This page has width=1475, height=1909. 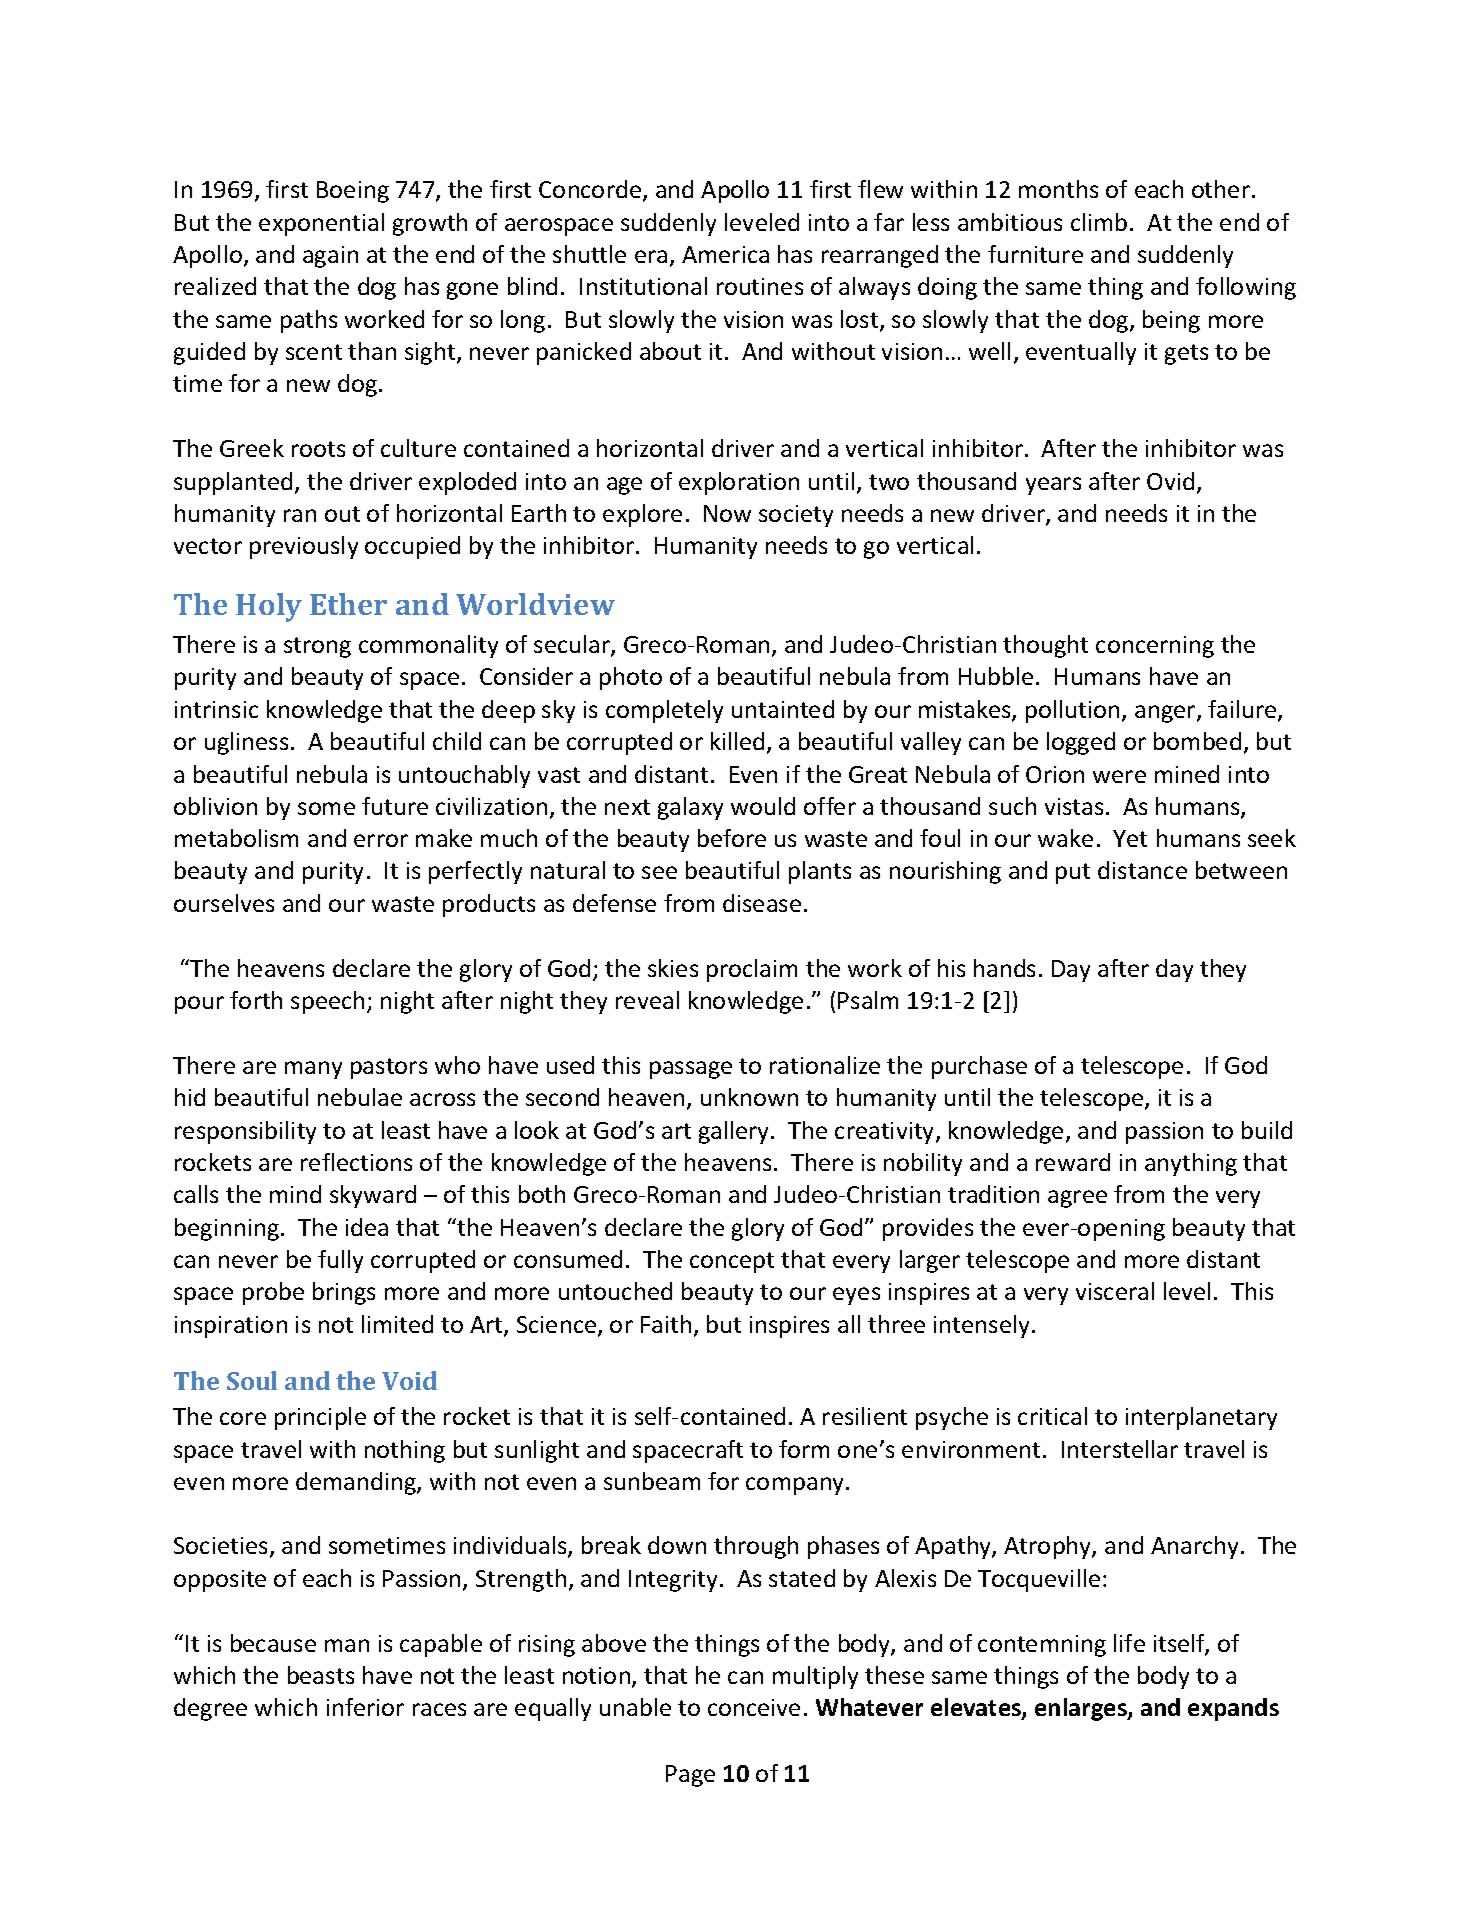 What do you see at coordinates (327, 1002) in the page?
I see `speech` at bounding box center [327, 1002].
